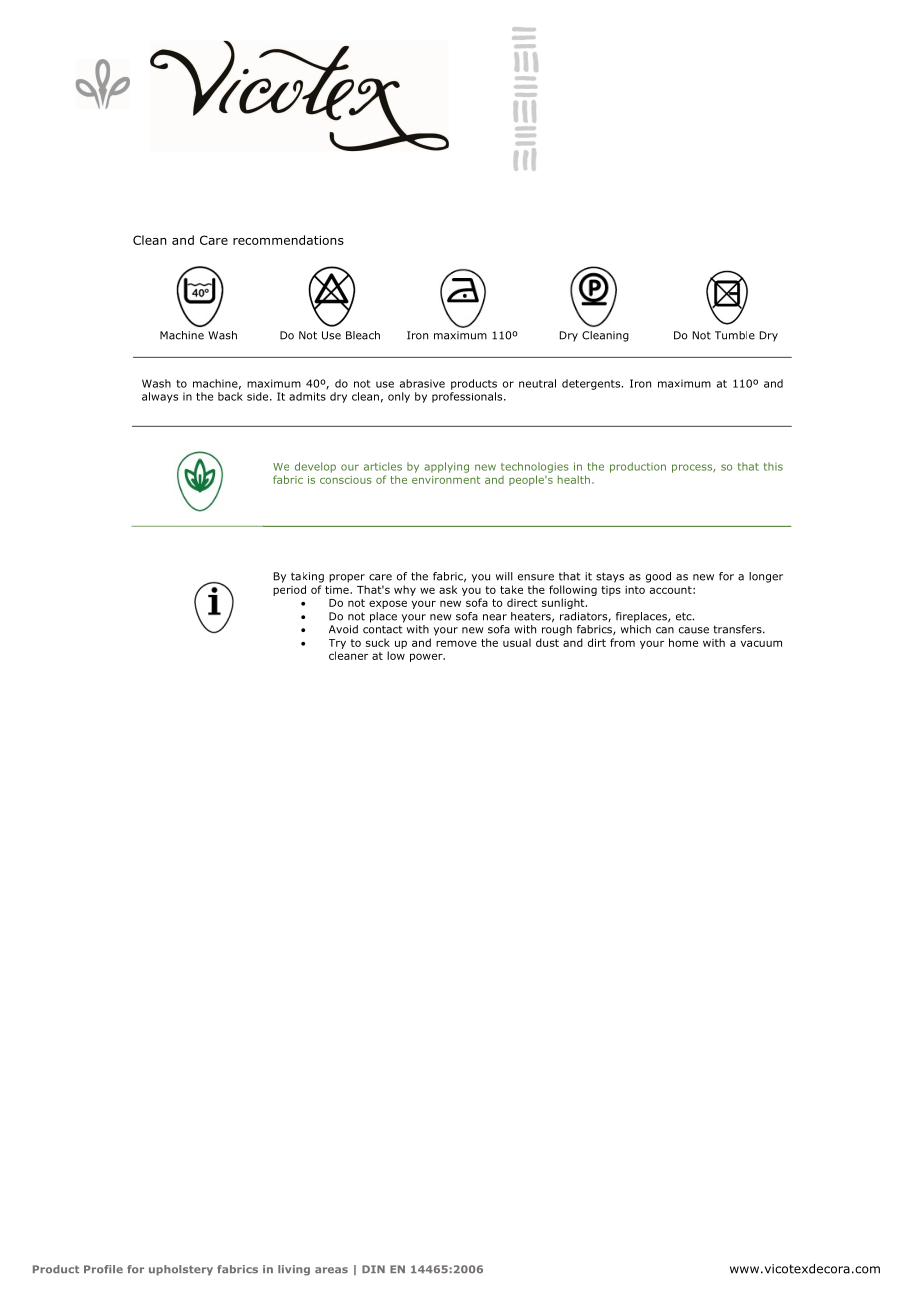  I want to click on home, so click(683, 642).
